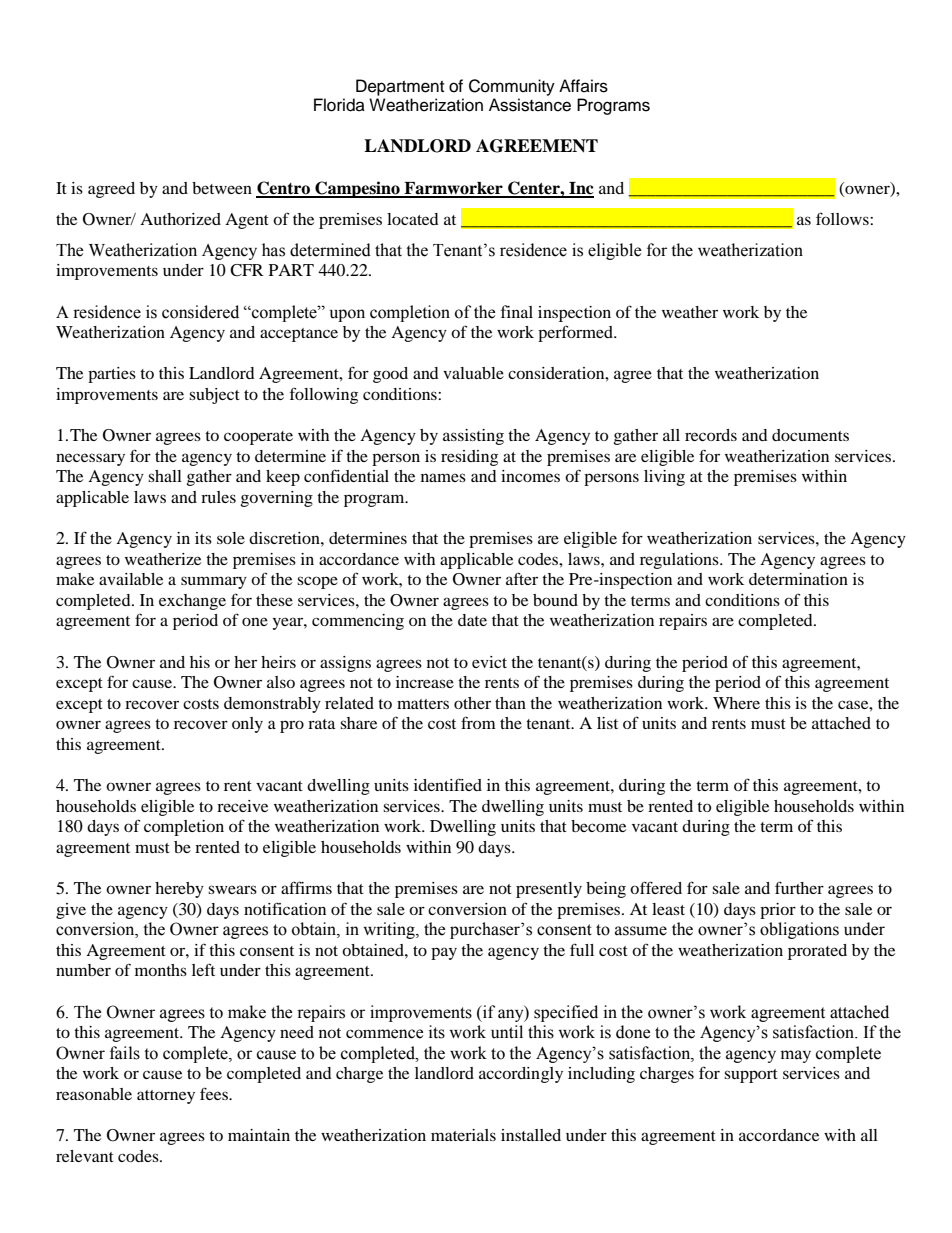  I want to click on date, so click(472, 620).
